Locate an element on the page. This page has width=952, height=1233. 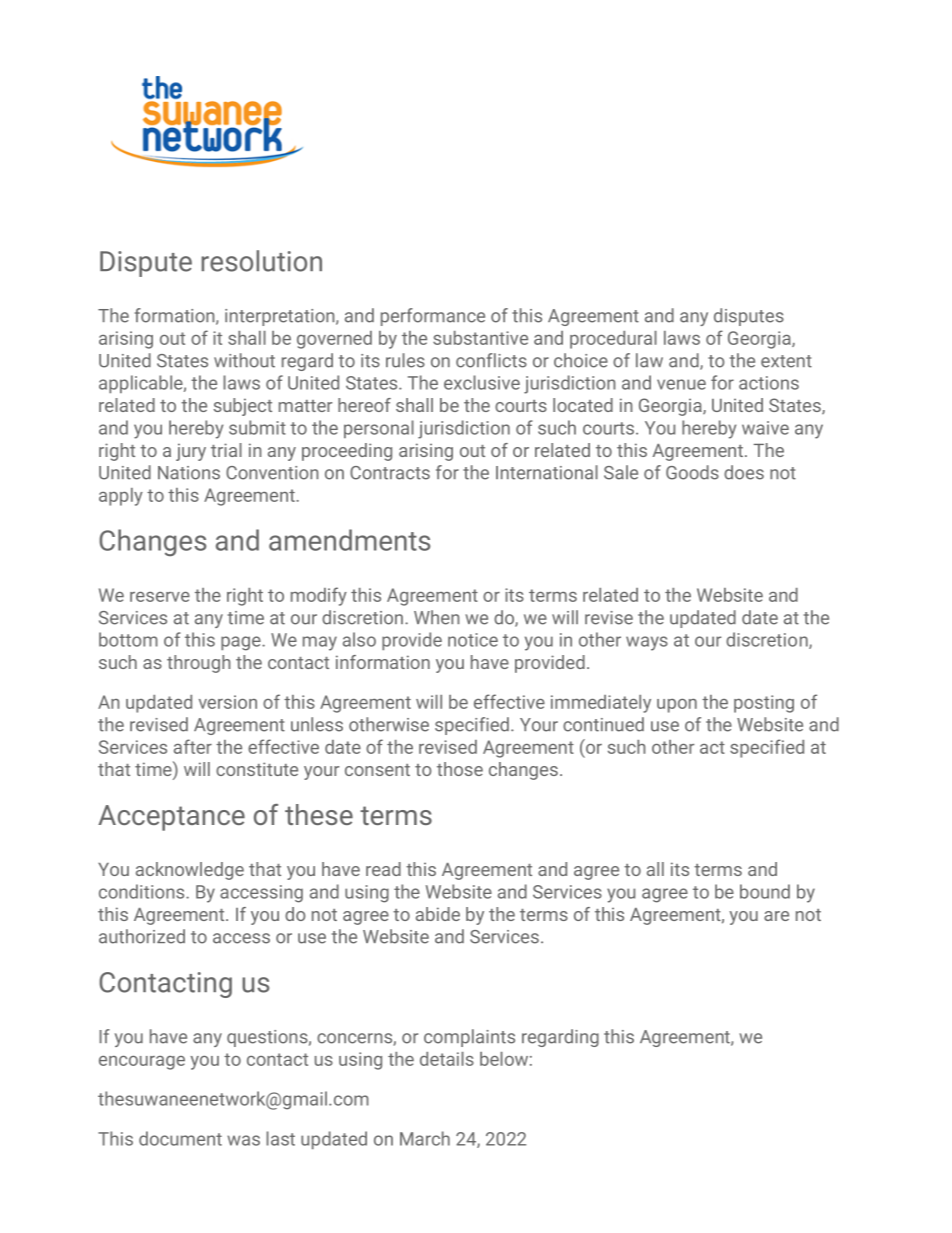
are is located at coordinates (776, 916).
